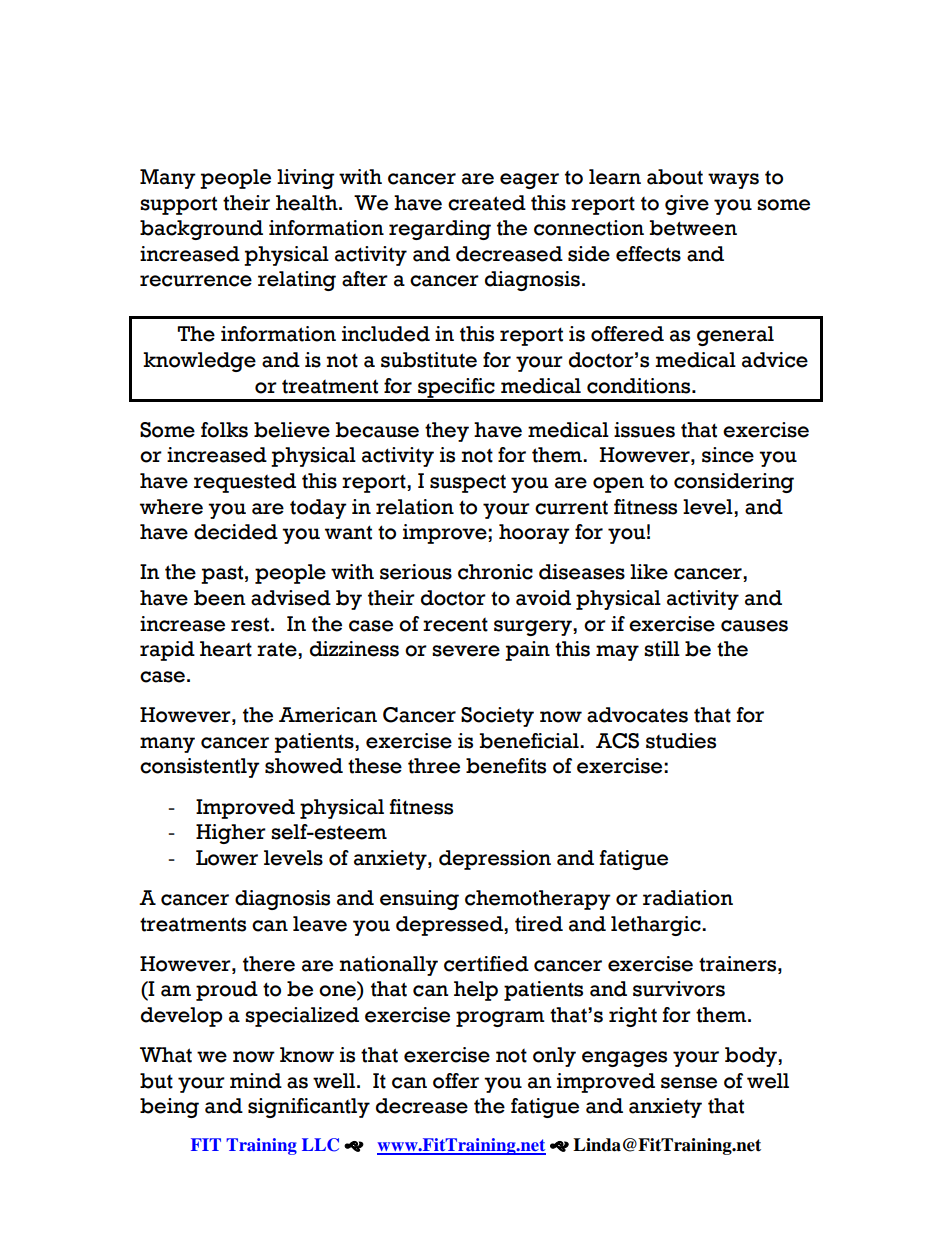 This screenshot has width=952, height=1233. Describe the element at coordinates (466, 651) in the screenshot. I see `severe` at that location.
